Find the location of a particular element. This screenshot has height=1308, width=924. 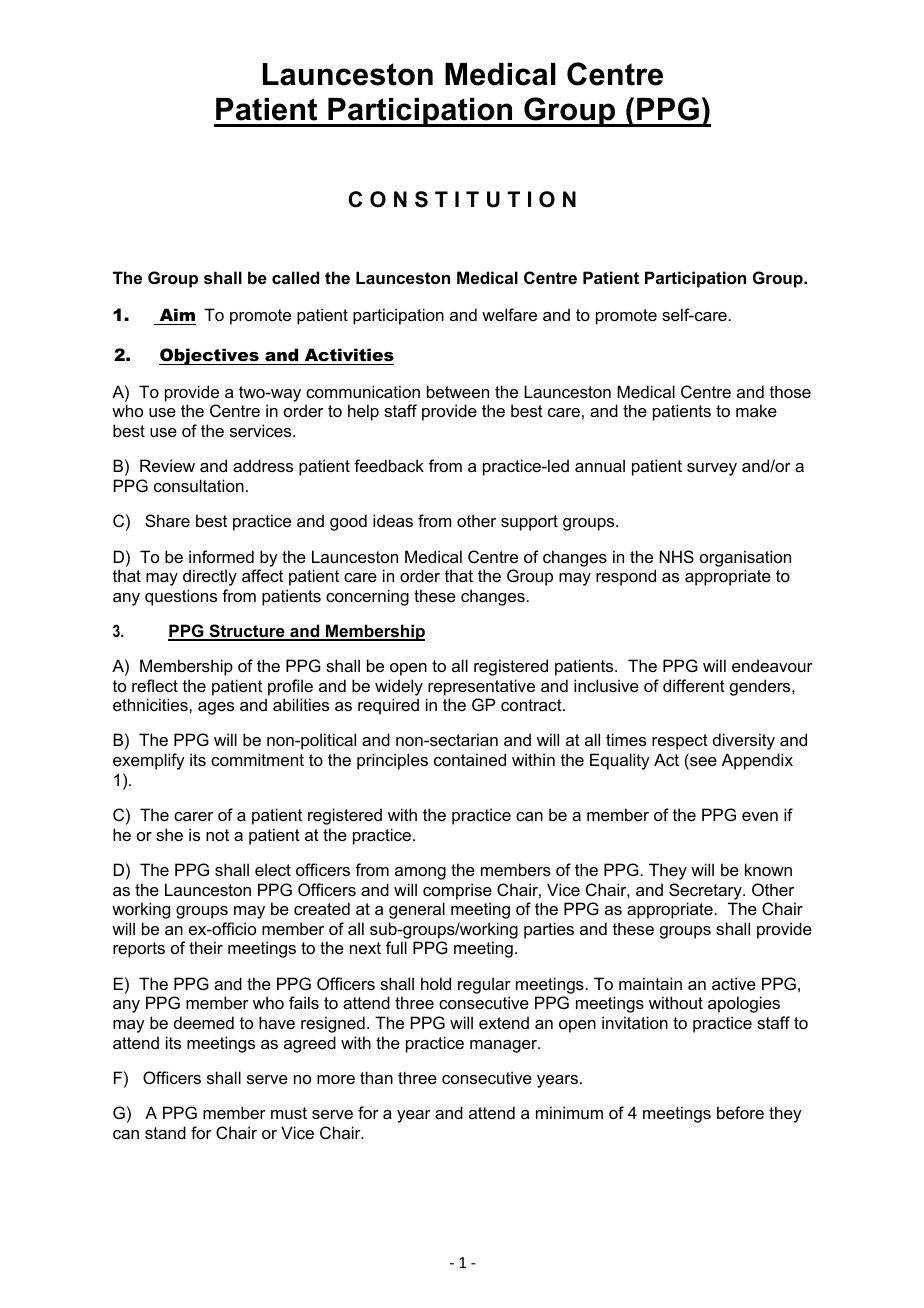

those is located at coordinates (790, 391).
